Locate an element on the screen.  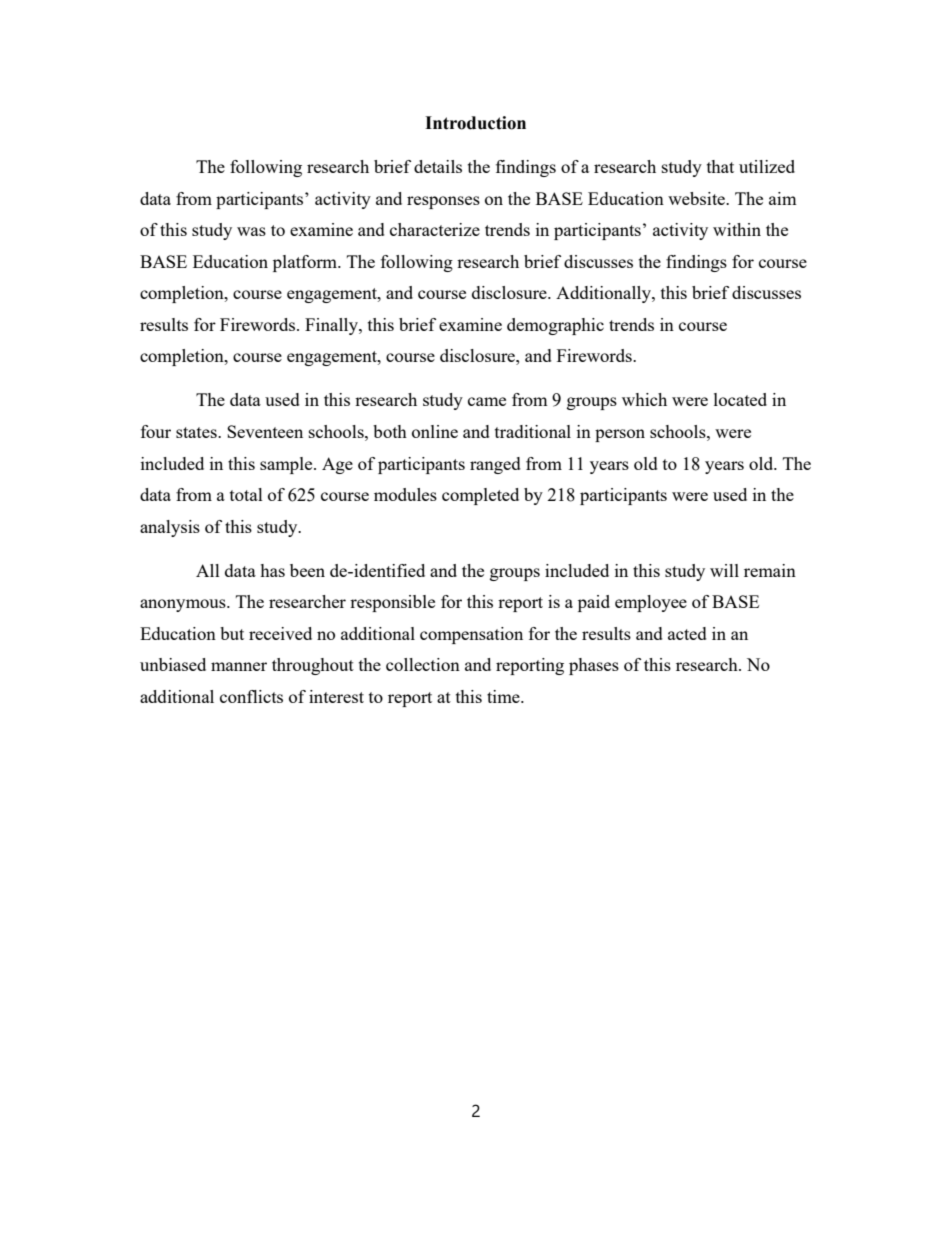
was is located at coordinates (251, 231).
